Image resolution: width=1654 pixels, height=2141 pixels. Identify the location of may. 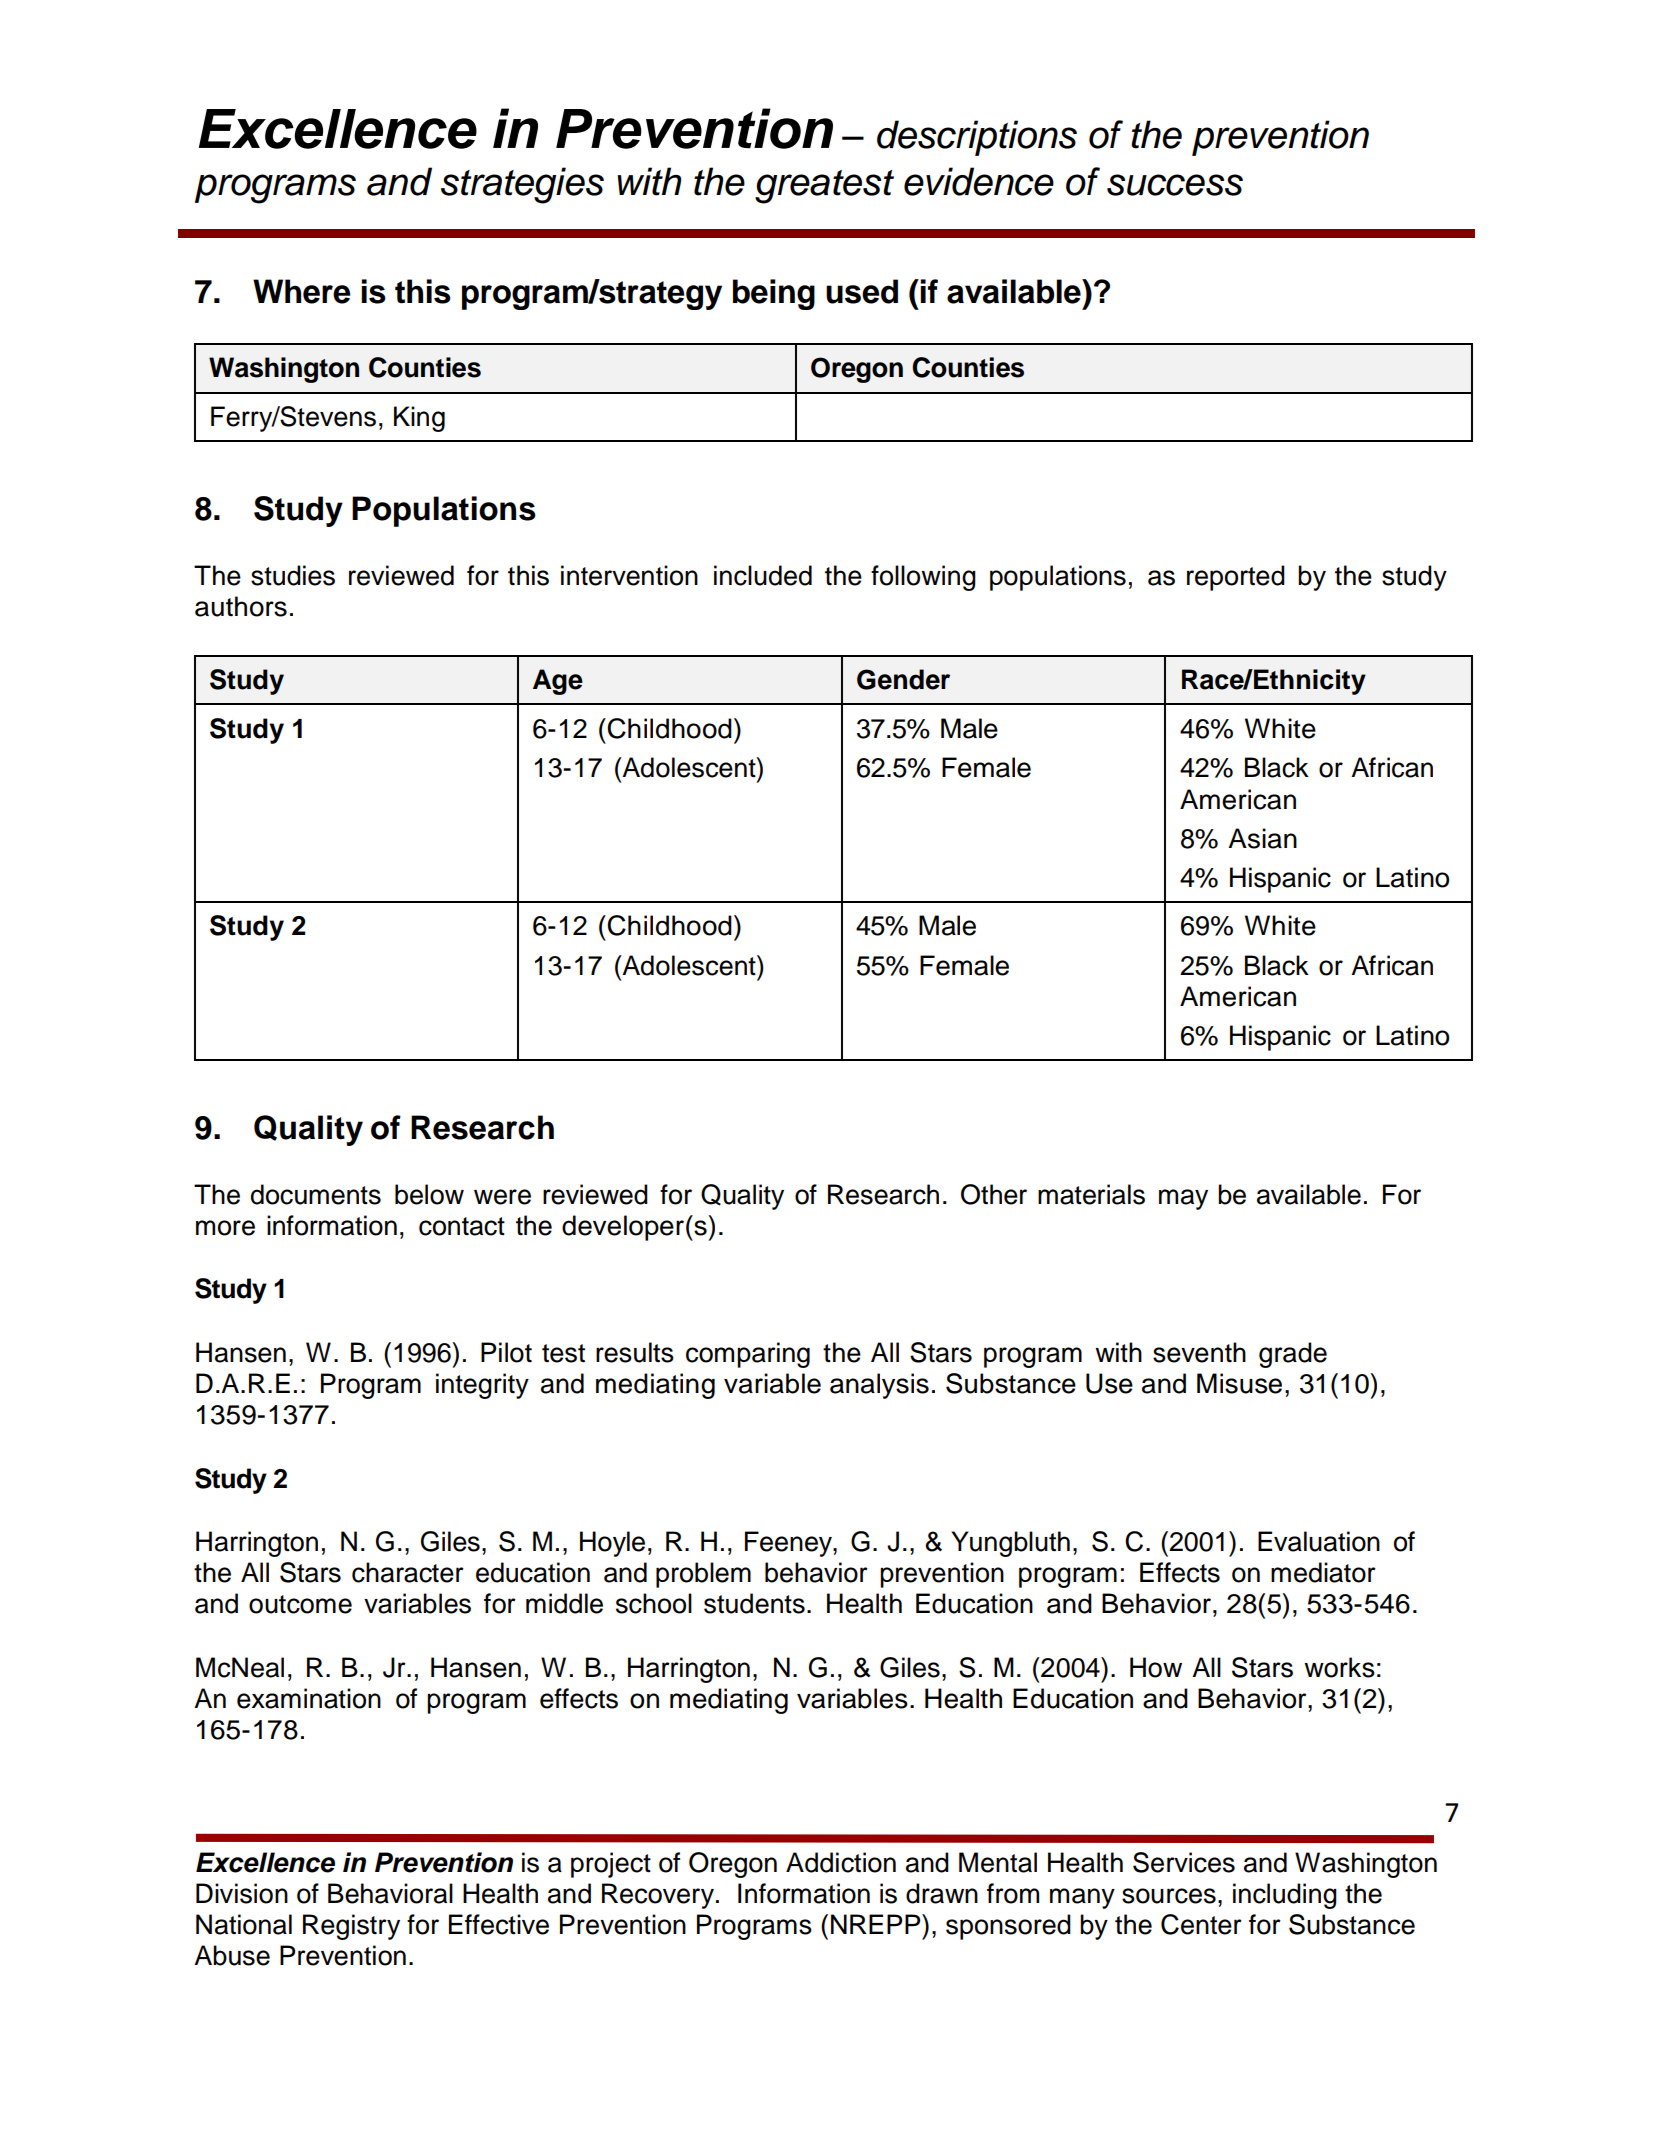
(1183, 1199).
